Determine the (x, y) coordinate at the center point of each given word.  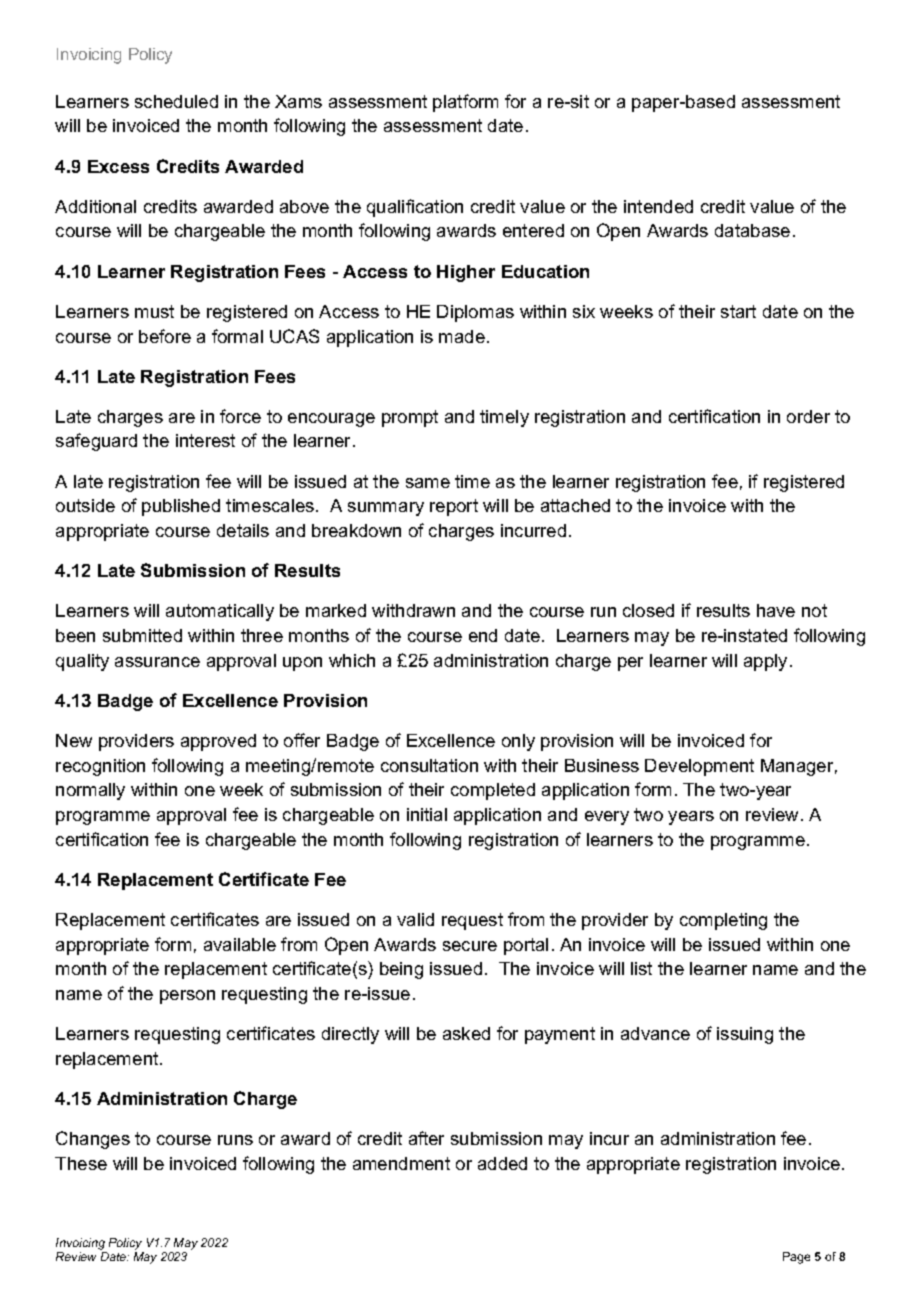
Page (796, 1258)
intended (658, 206)
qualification (415, 208)
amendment (401, 1163)
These (81, 1163)
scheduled (176, 101)
